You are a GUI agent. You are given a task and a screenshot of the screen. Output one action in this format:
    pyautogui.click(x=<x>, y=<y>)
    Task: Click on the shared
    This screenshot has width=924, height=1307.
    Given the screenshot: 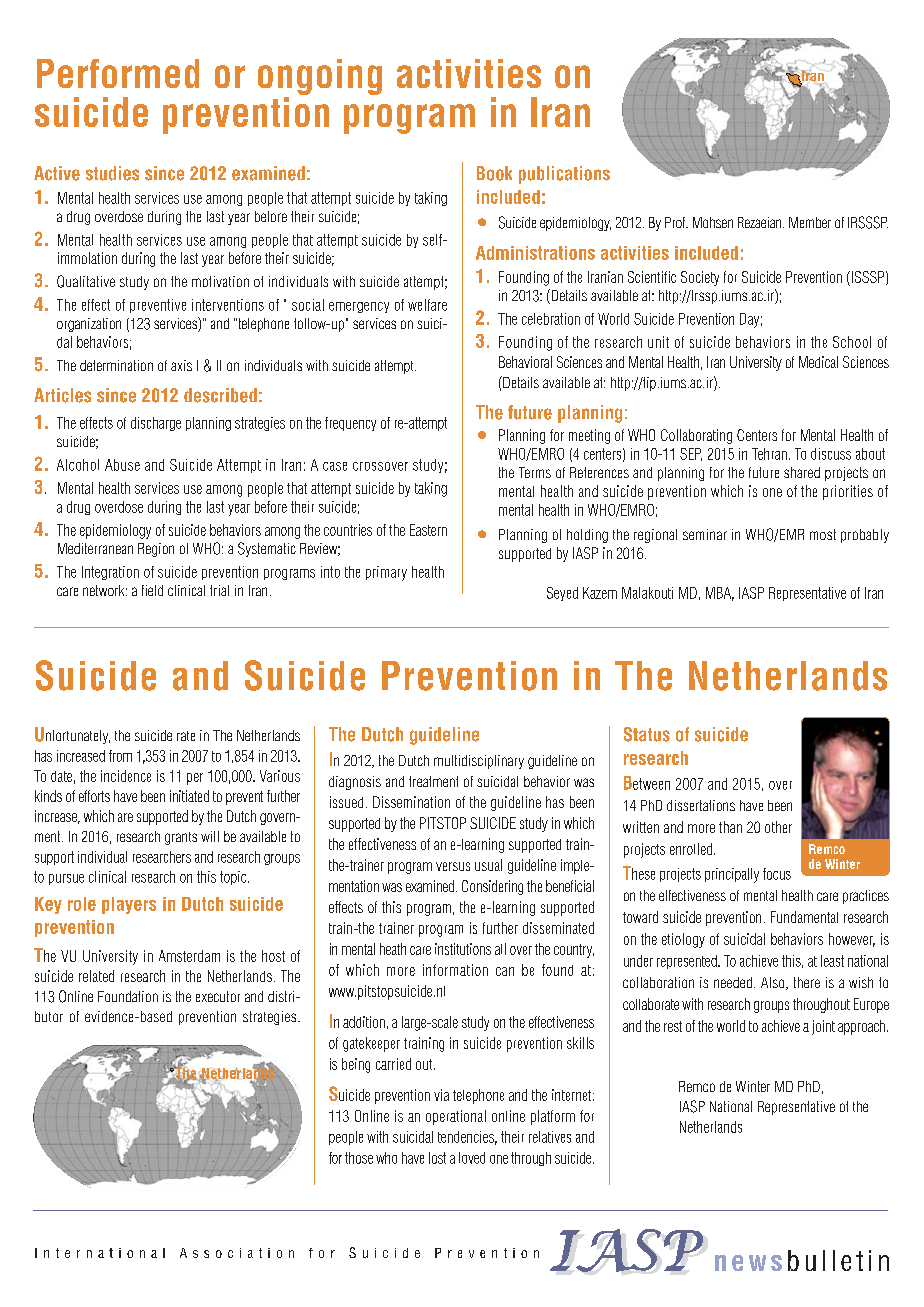 What is the action you would take?
    pyautogui.click(x=802, y=472)
